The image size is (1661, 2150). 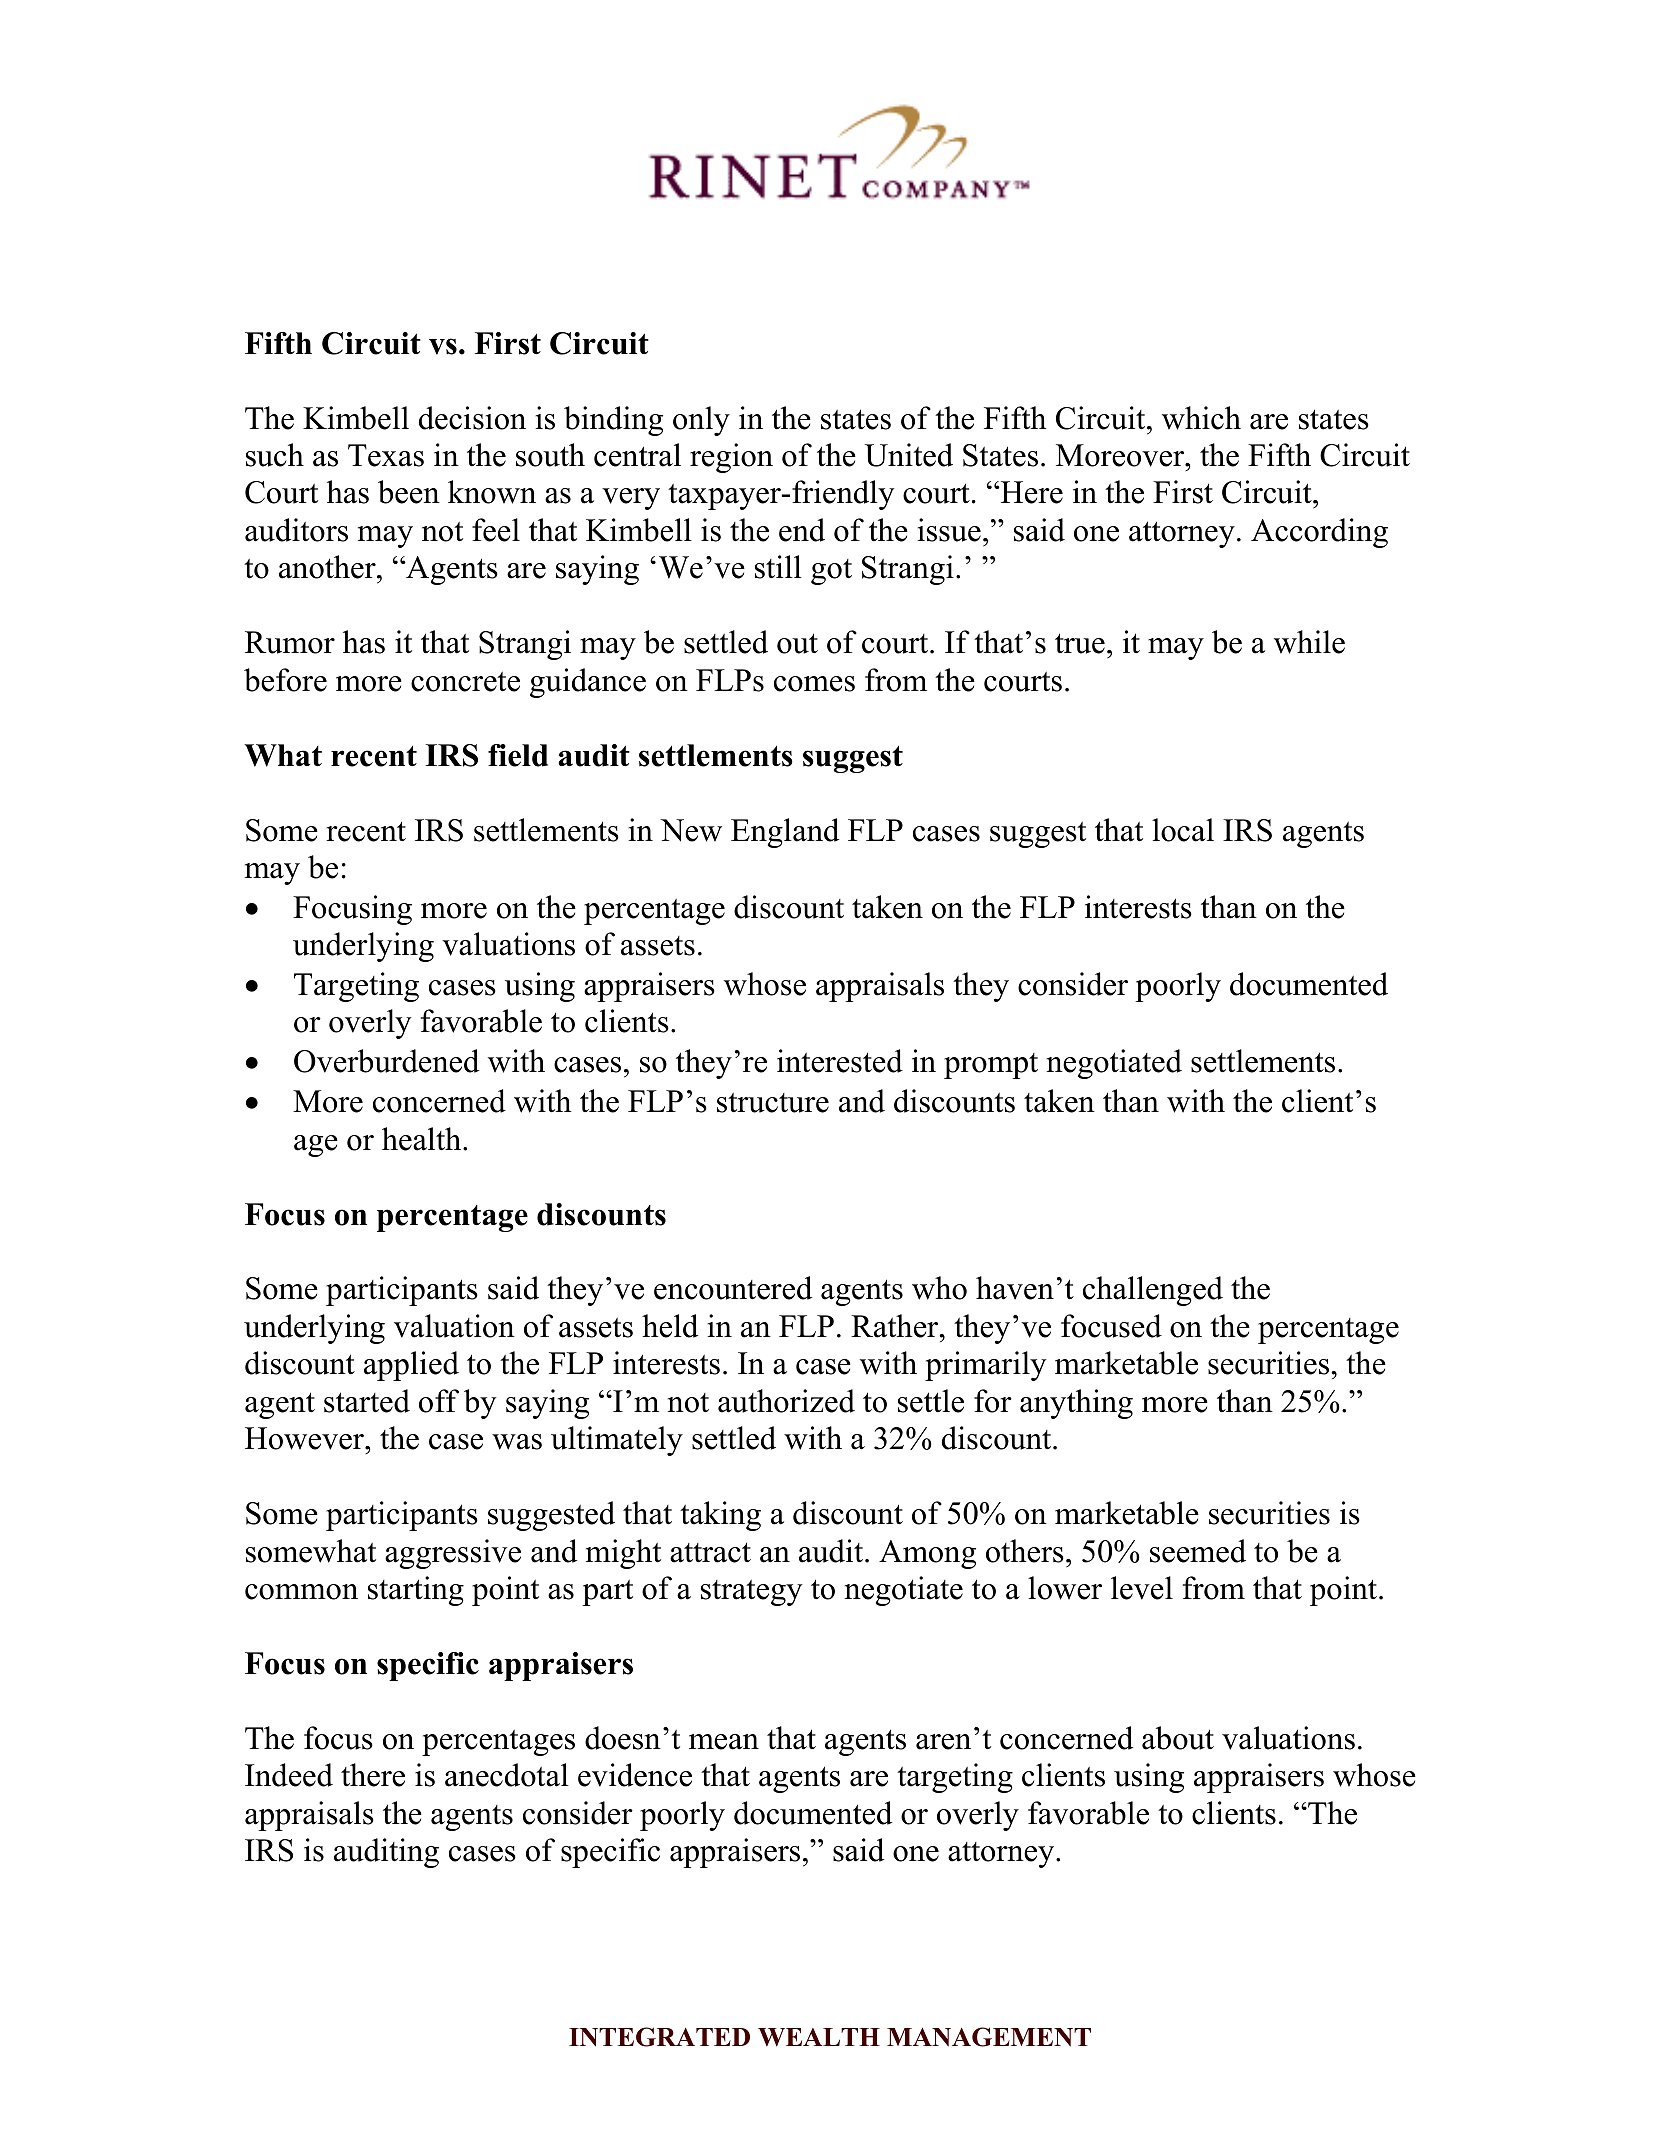 What do you see at coordinates (1201, 418) in the screenshot?
I see `which` at bounding box center [1201, 418].
